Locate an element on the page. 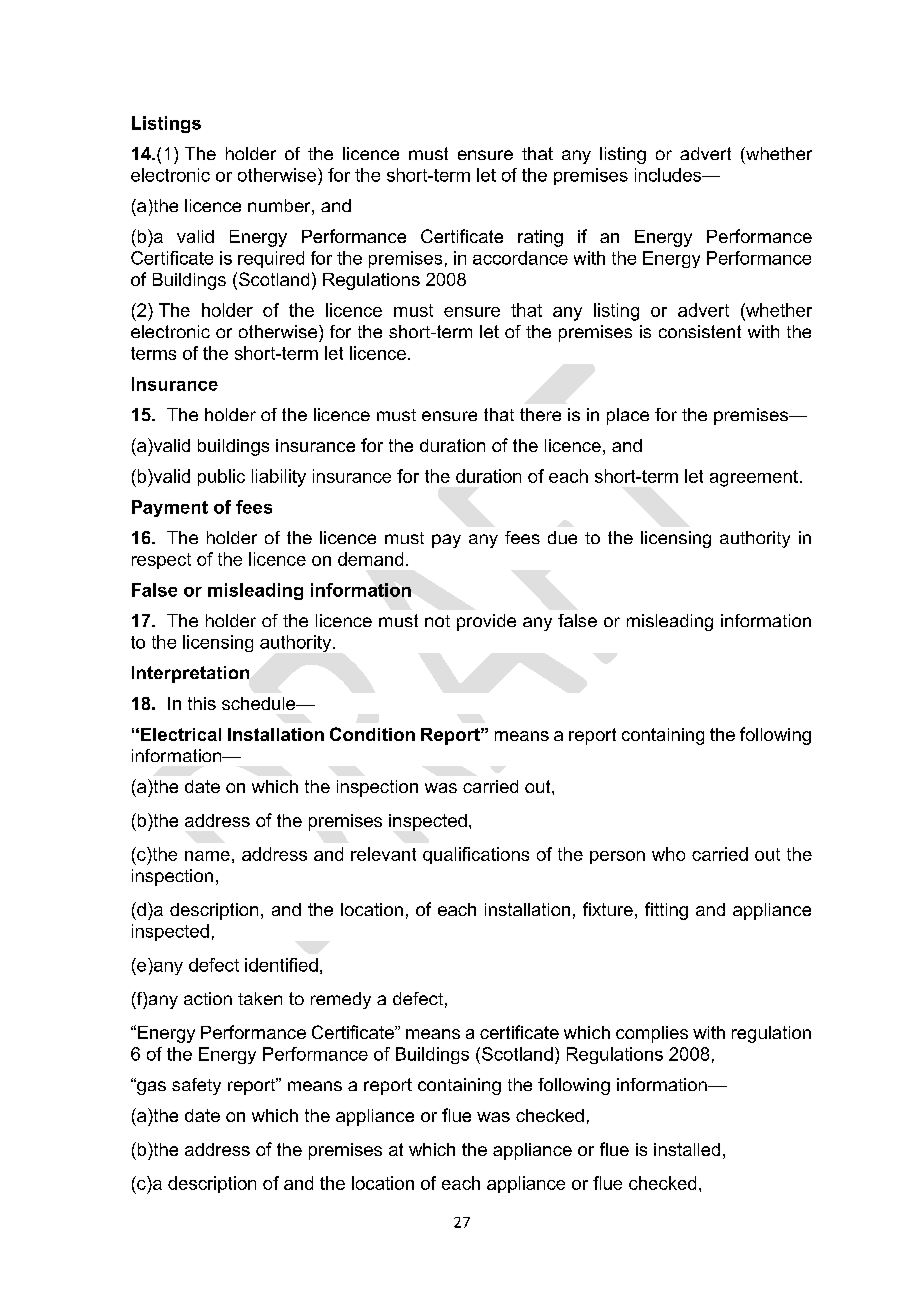 The image size is (924, 1308). name is located at coordinates (207, 856).
